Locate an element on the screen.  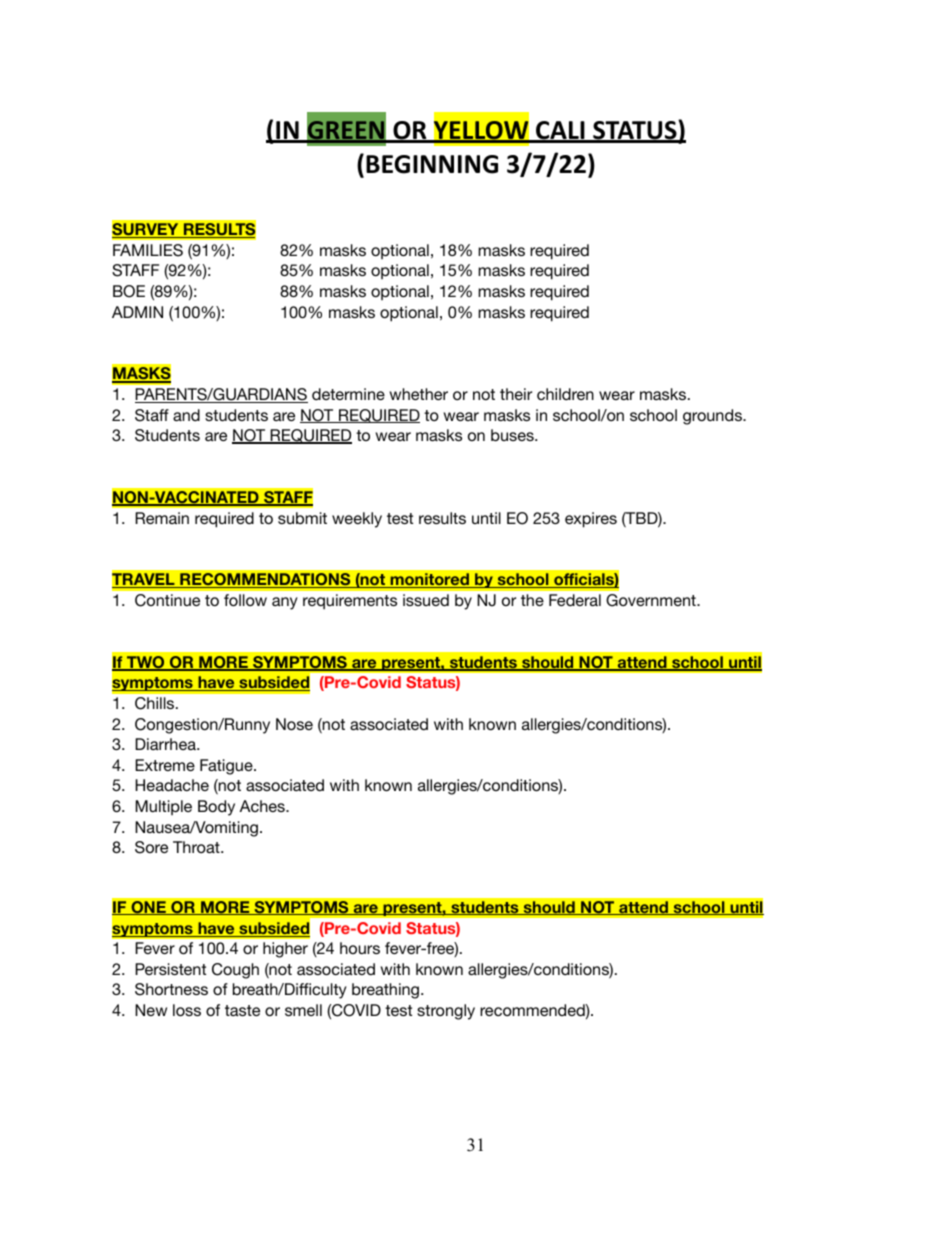
Nose is located at coordinates (294, 724).
